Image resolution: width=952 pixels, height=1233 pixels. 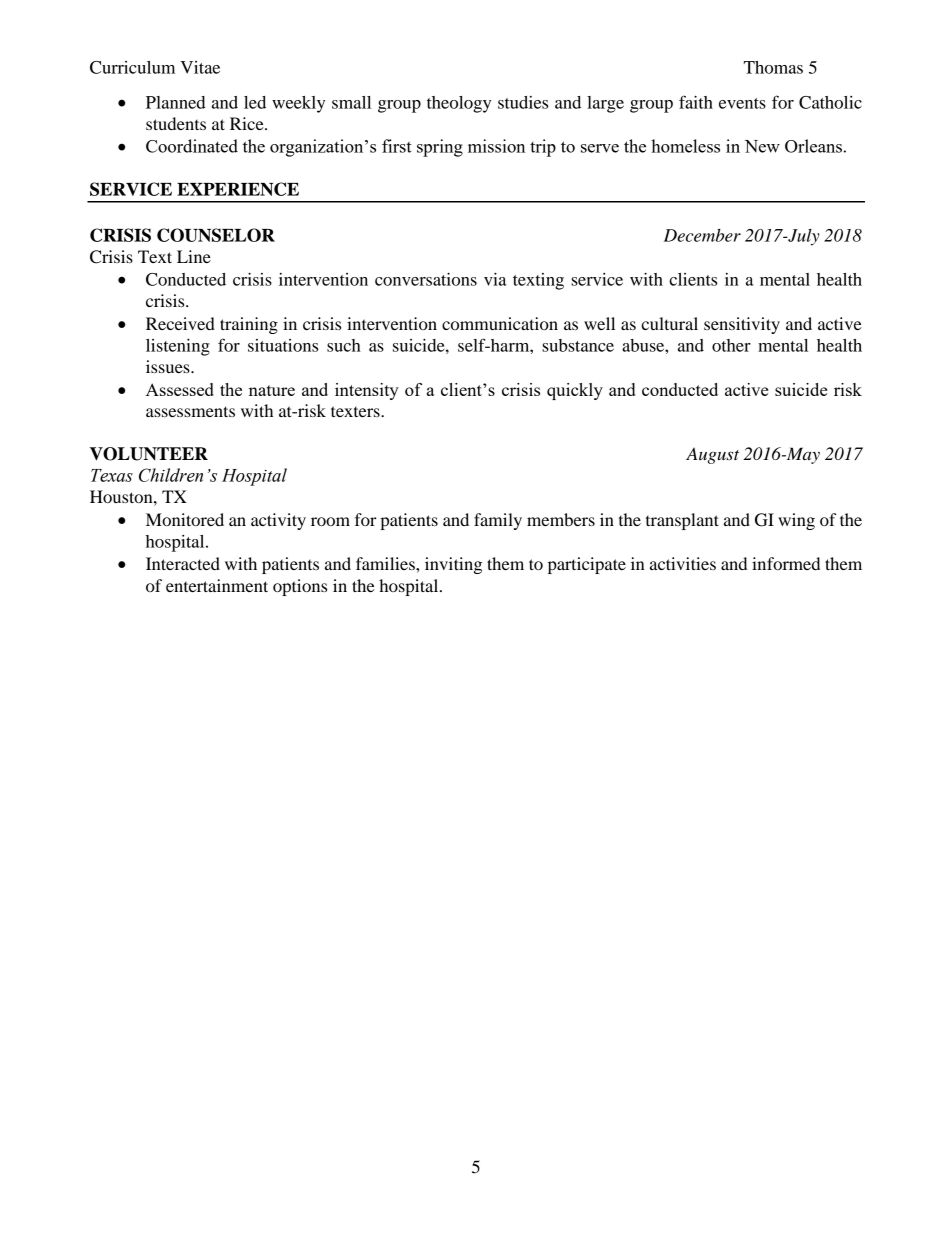 I want to click on Received, so click(x=180, y=323).
